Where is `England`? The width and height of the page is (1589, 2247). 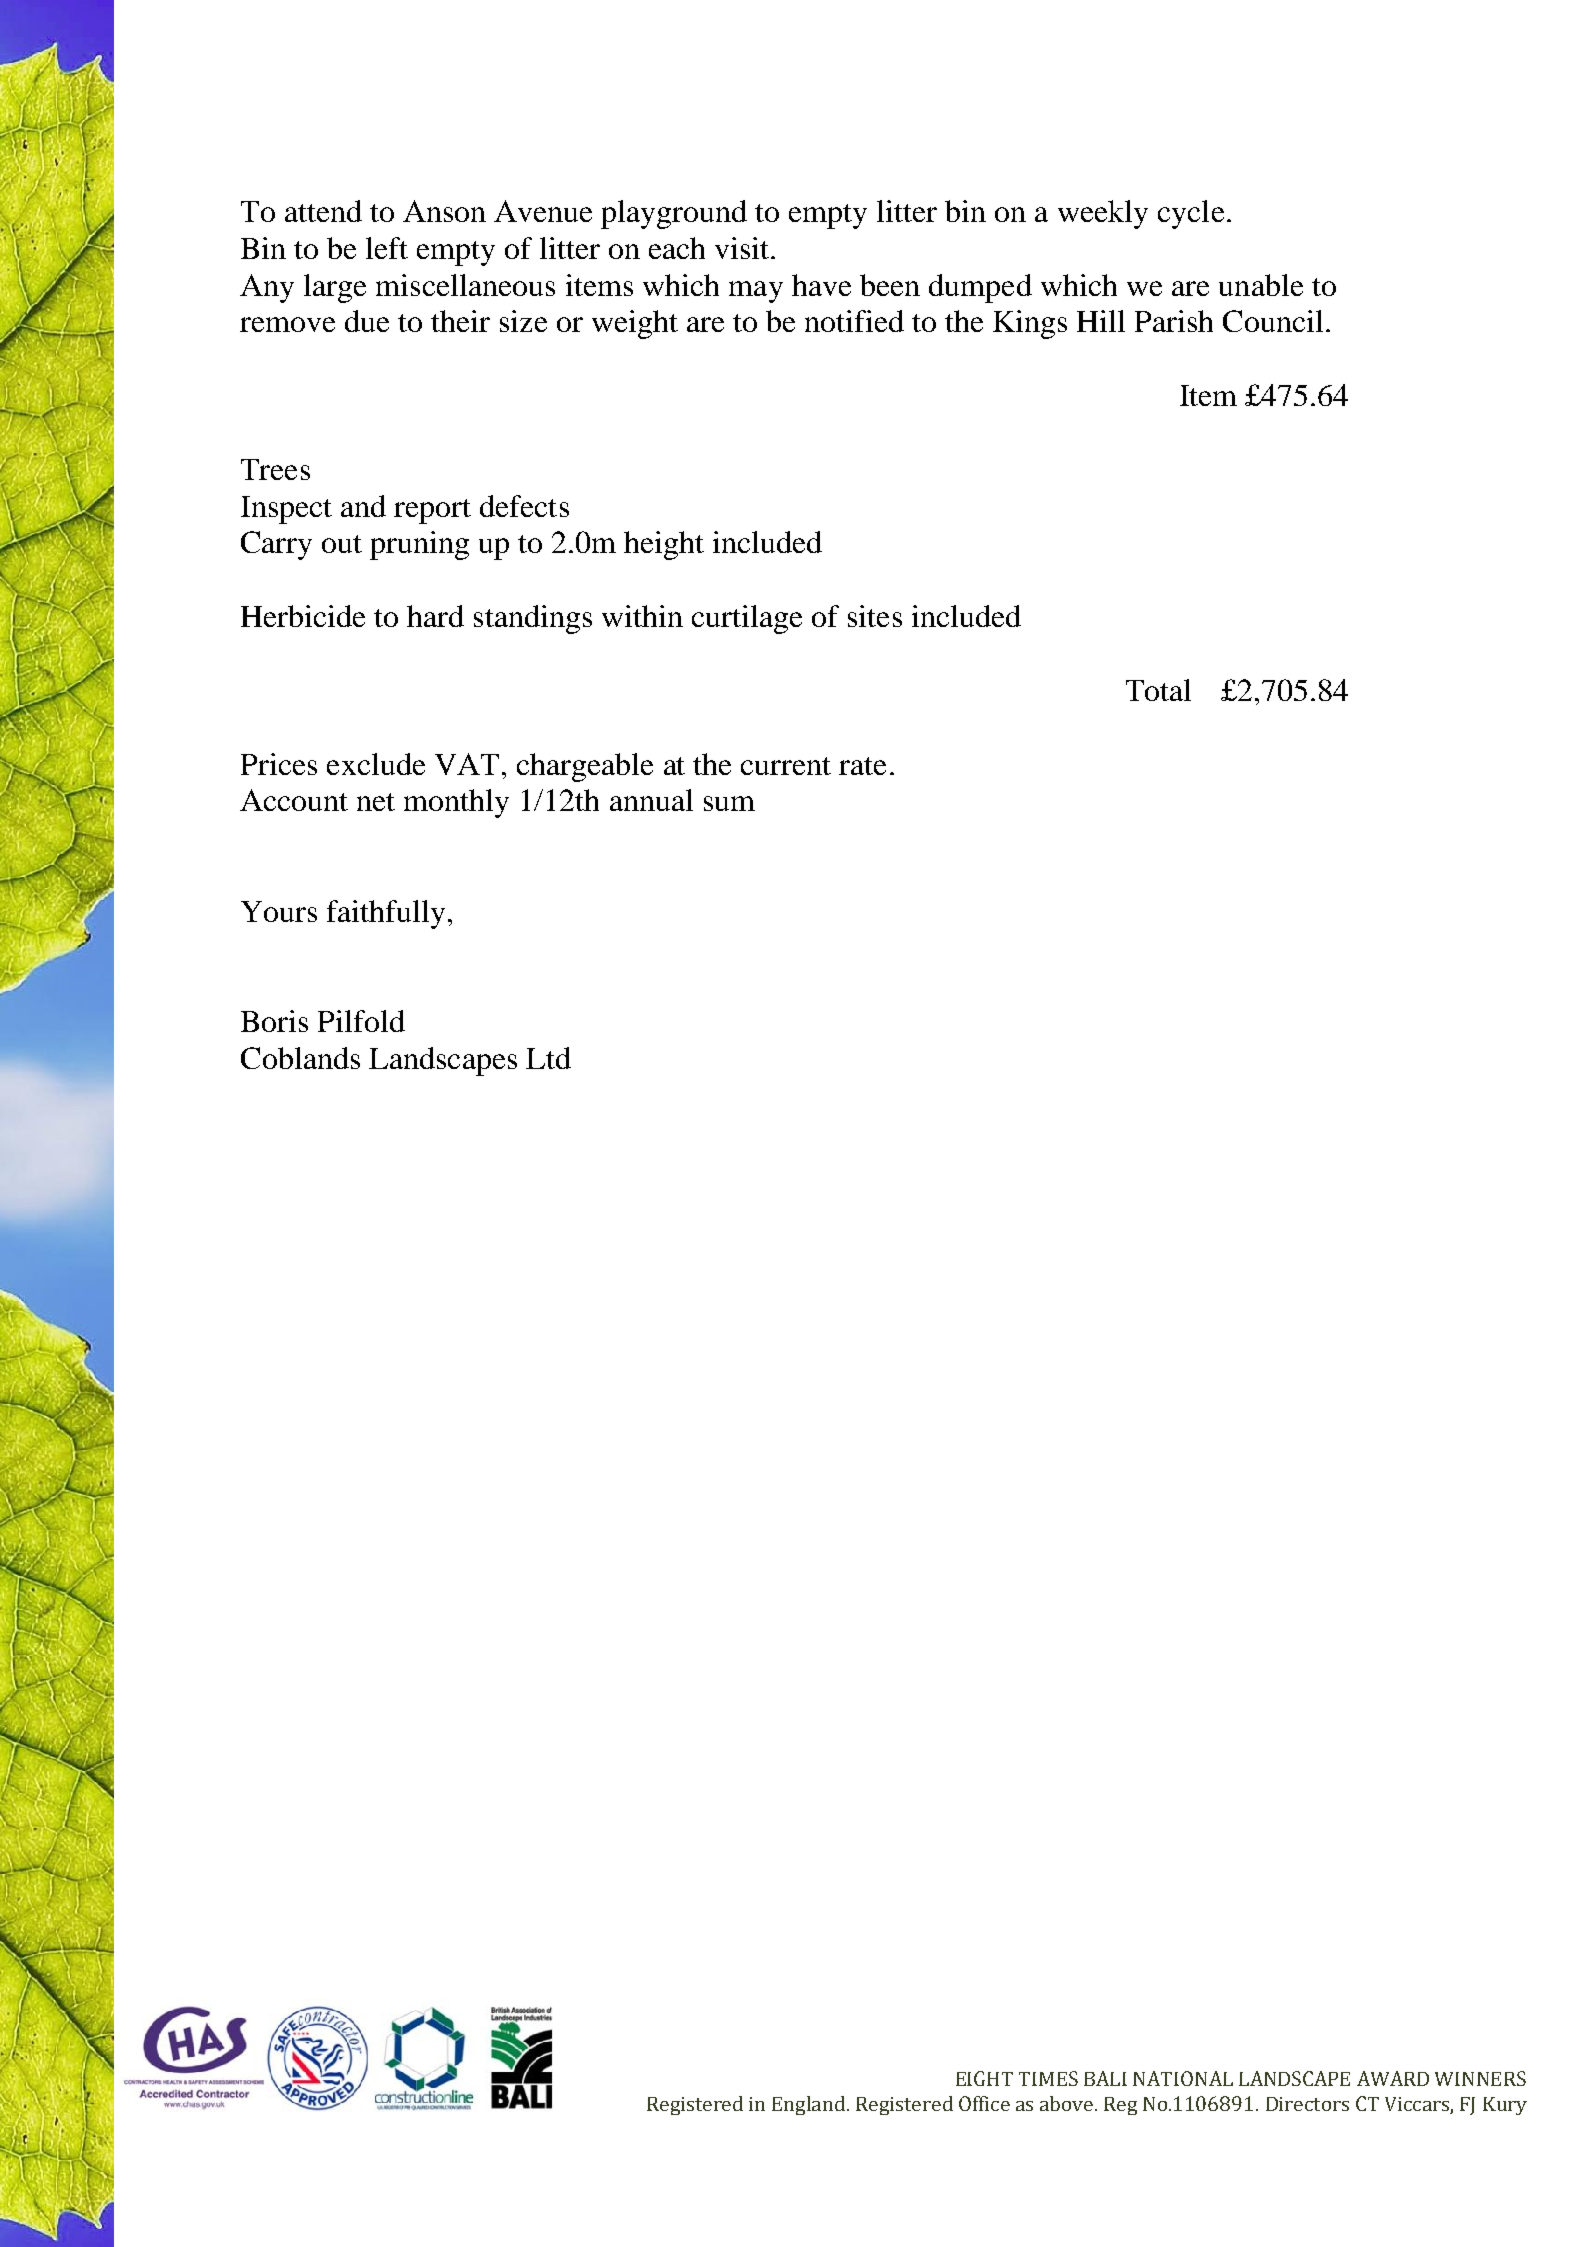 England is located at coordinates (810, 2105).
